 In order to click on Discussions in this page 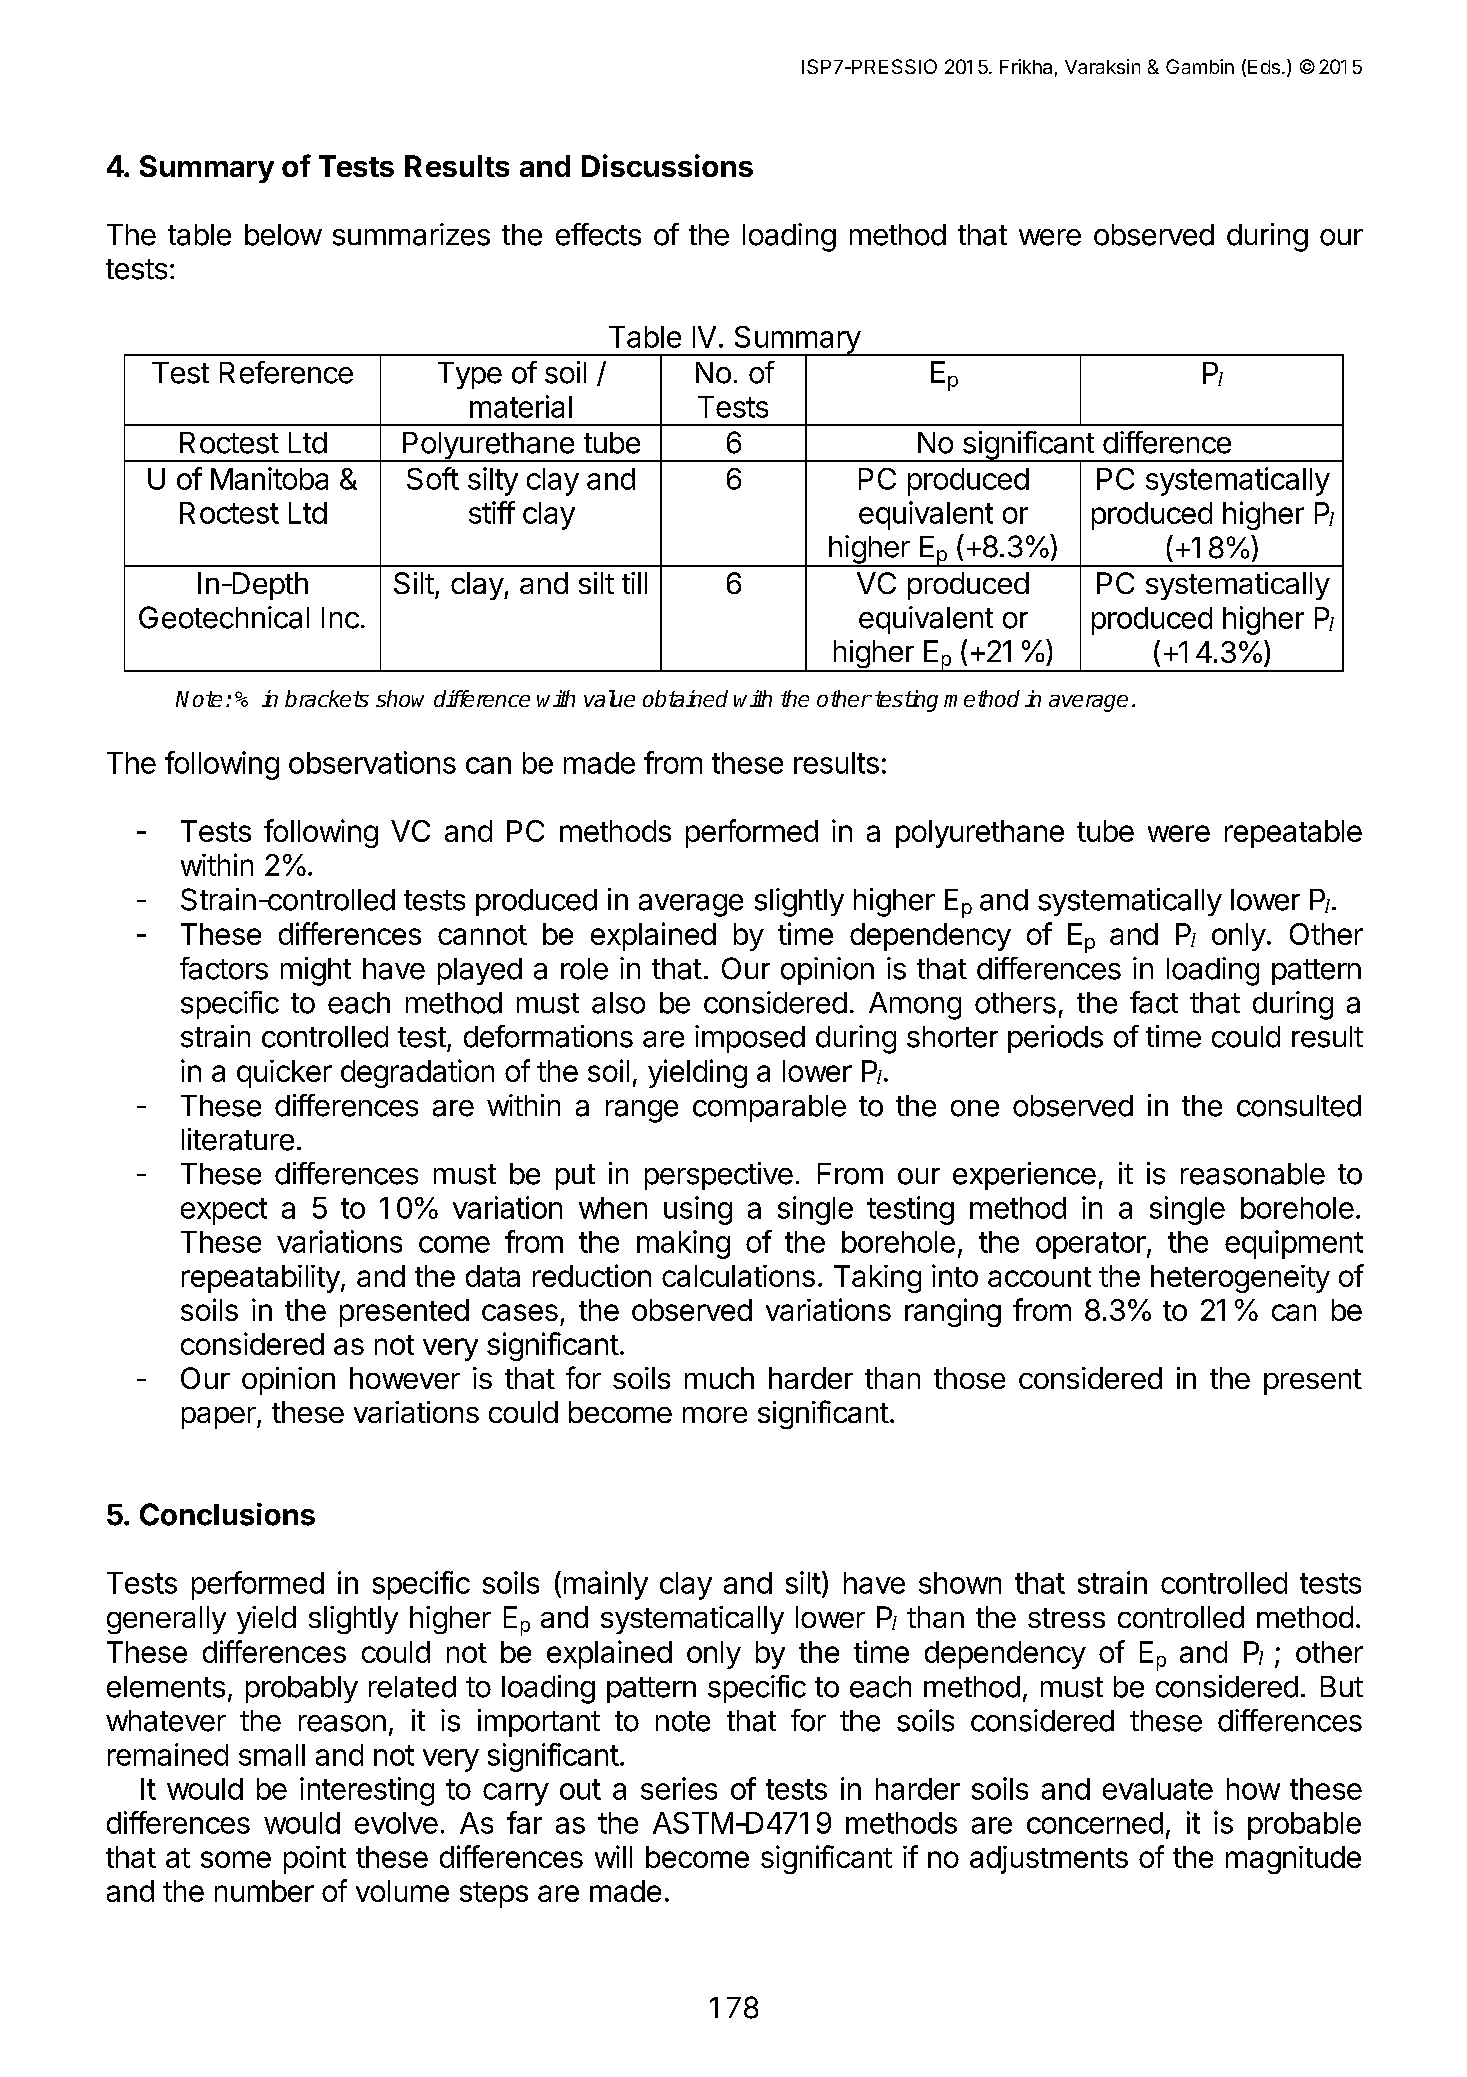, I will do `click(667, 165)`.
